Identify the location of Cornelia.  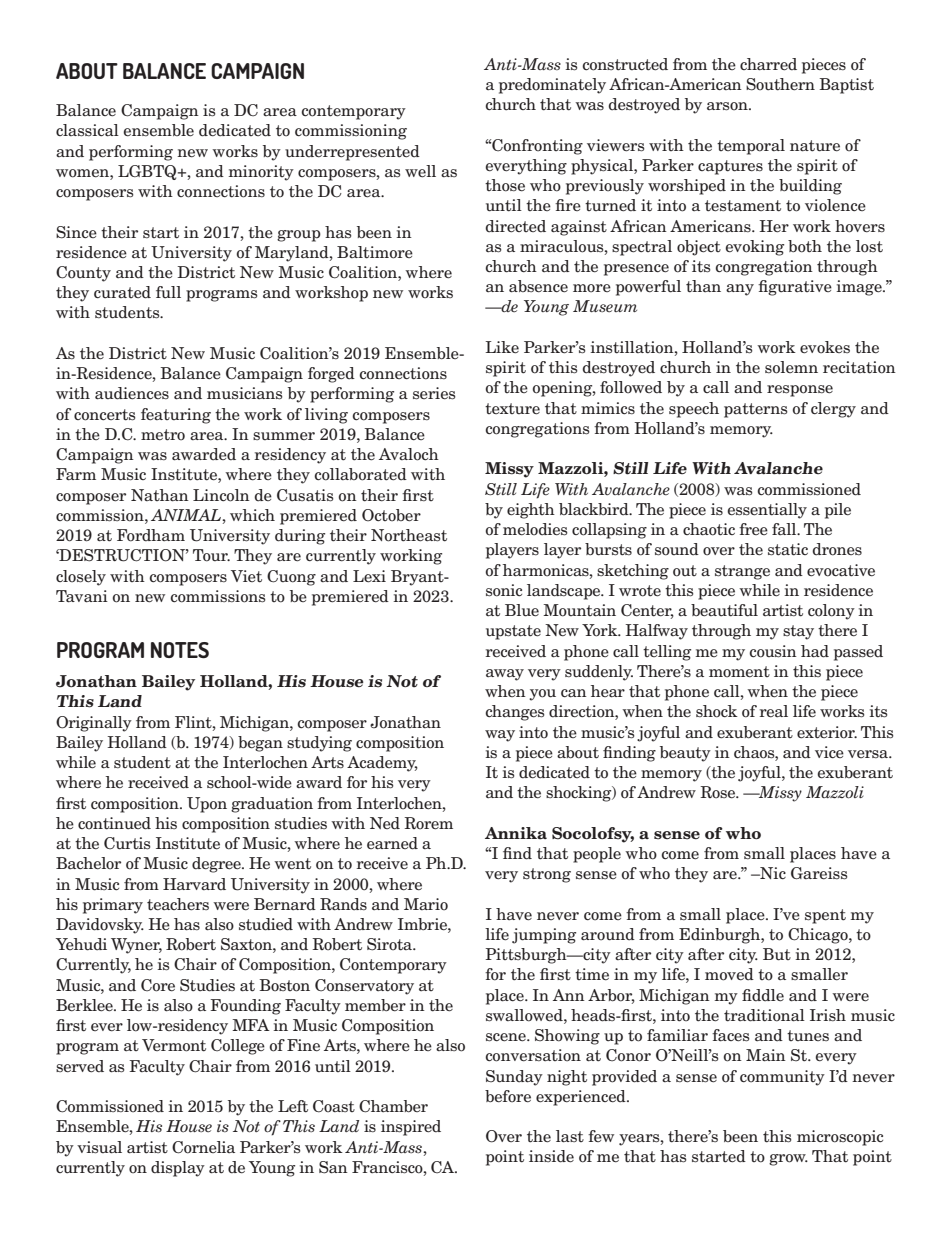
(203, 1147).
